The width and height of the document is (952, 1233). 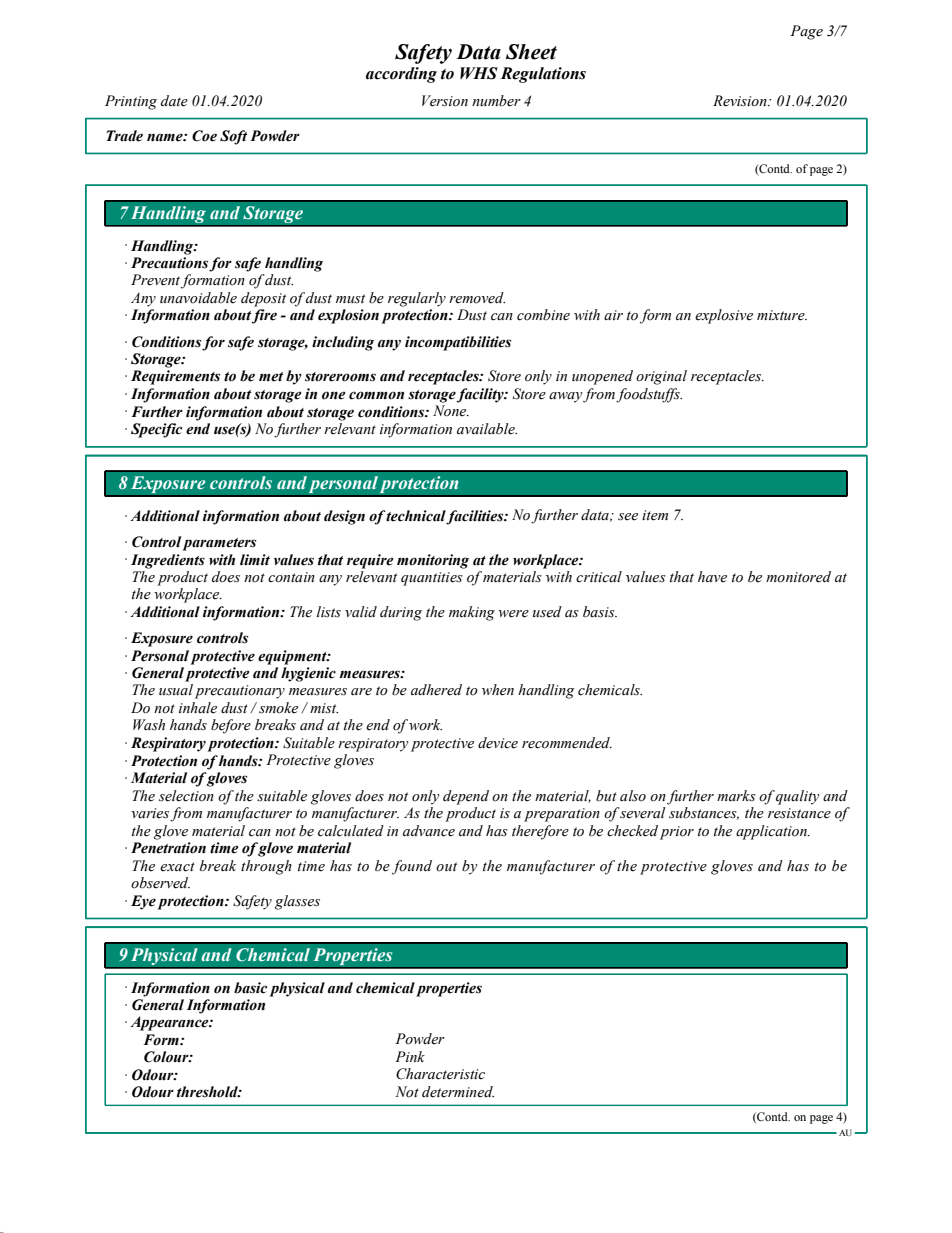 What do you see at coordinates (250, 988) in the document?
I see `basic` at bounding box center [250, 988].
